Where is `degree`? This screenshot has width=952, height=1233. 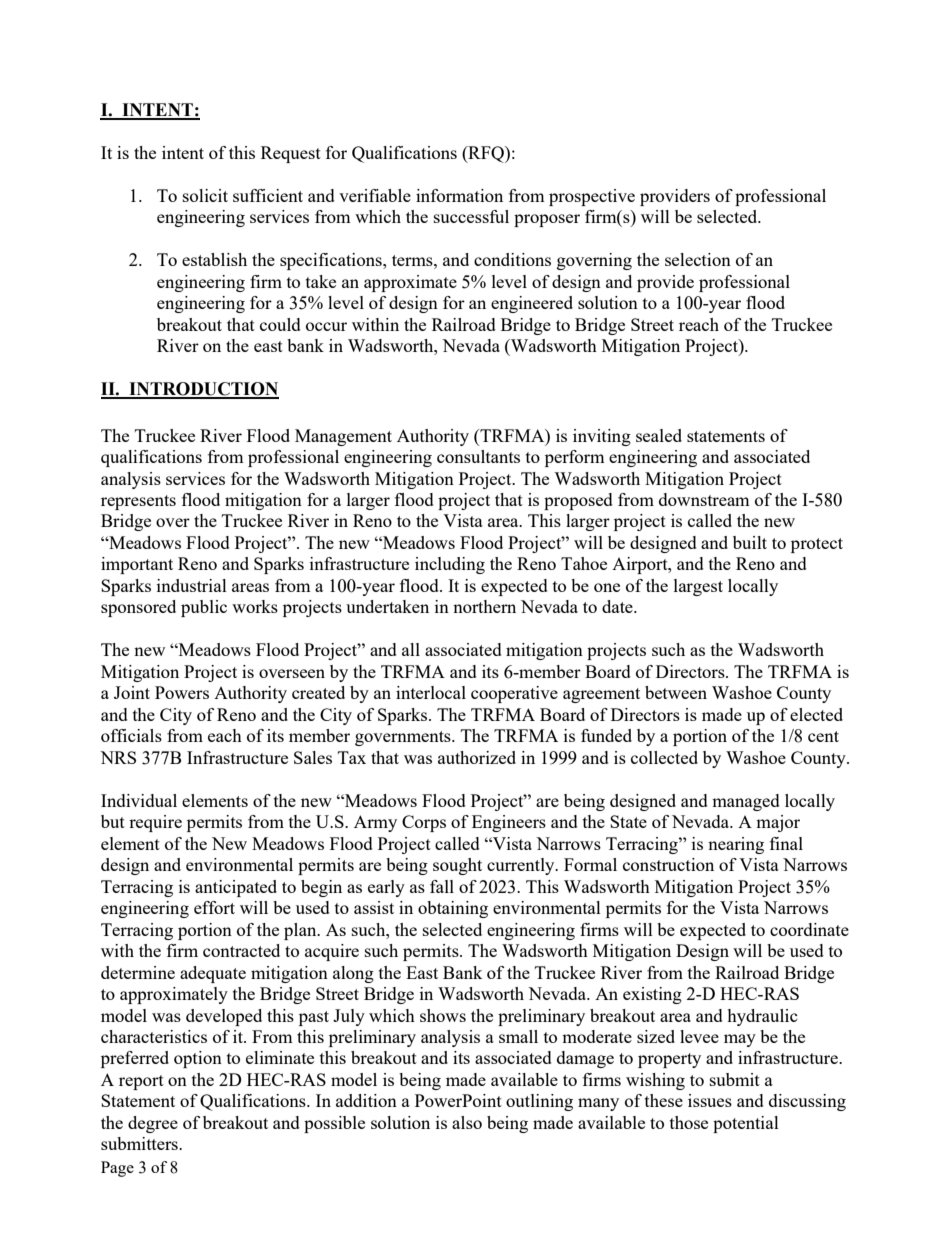
degree is located at coordinates (153, 1124).
